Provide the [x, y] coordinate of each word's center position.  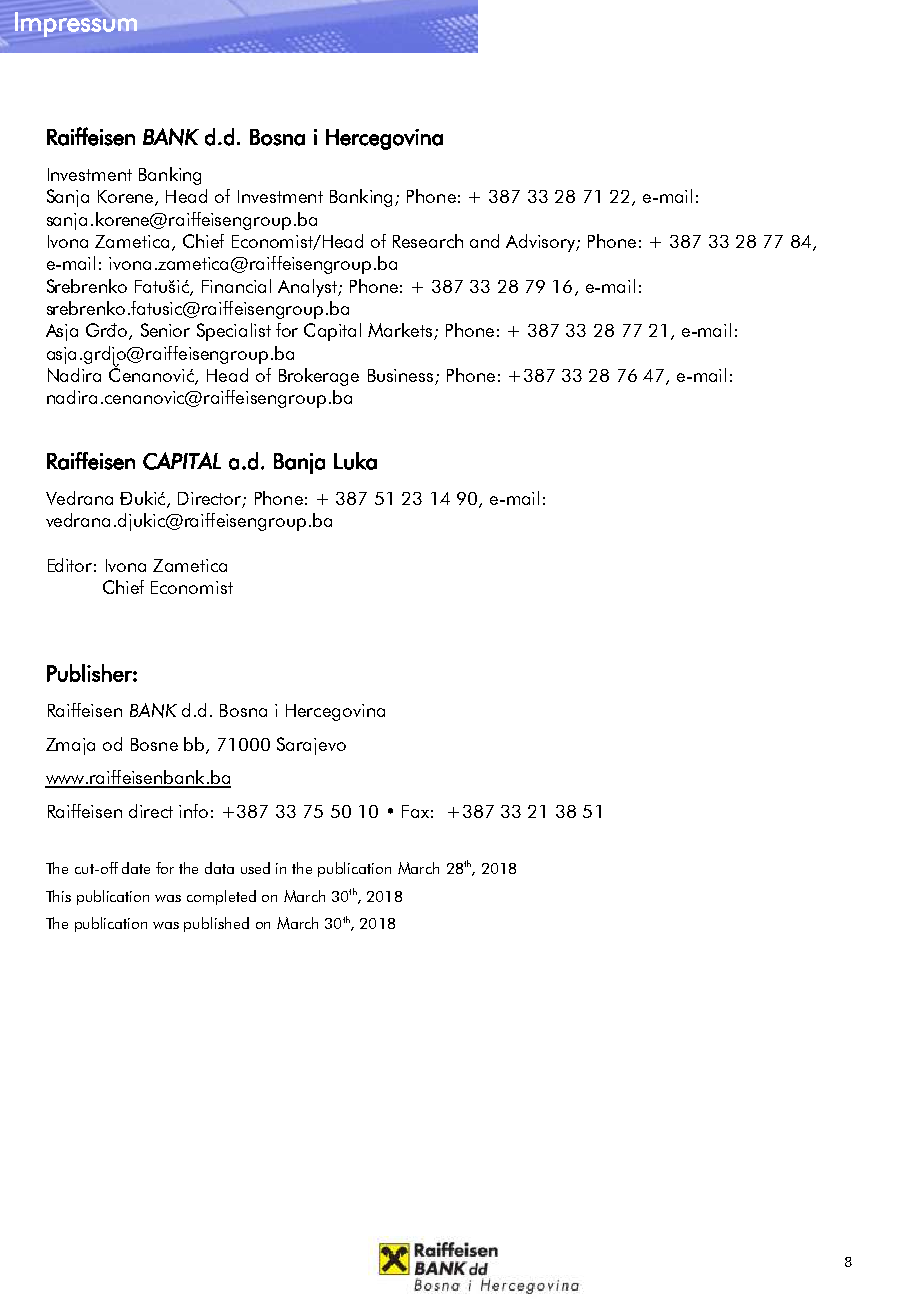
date [136, 868]
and [484, 241]
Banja [299, 463]
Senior [165, 330]
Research [428, 241]
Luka [355, 461]
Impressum [76, 24]
